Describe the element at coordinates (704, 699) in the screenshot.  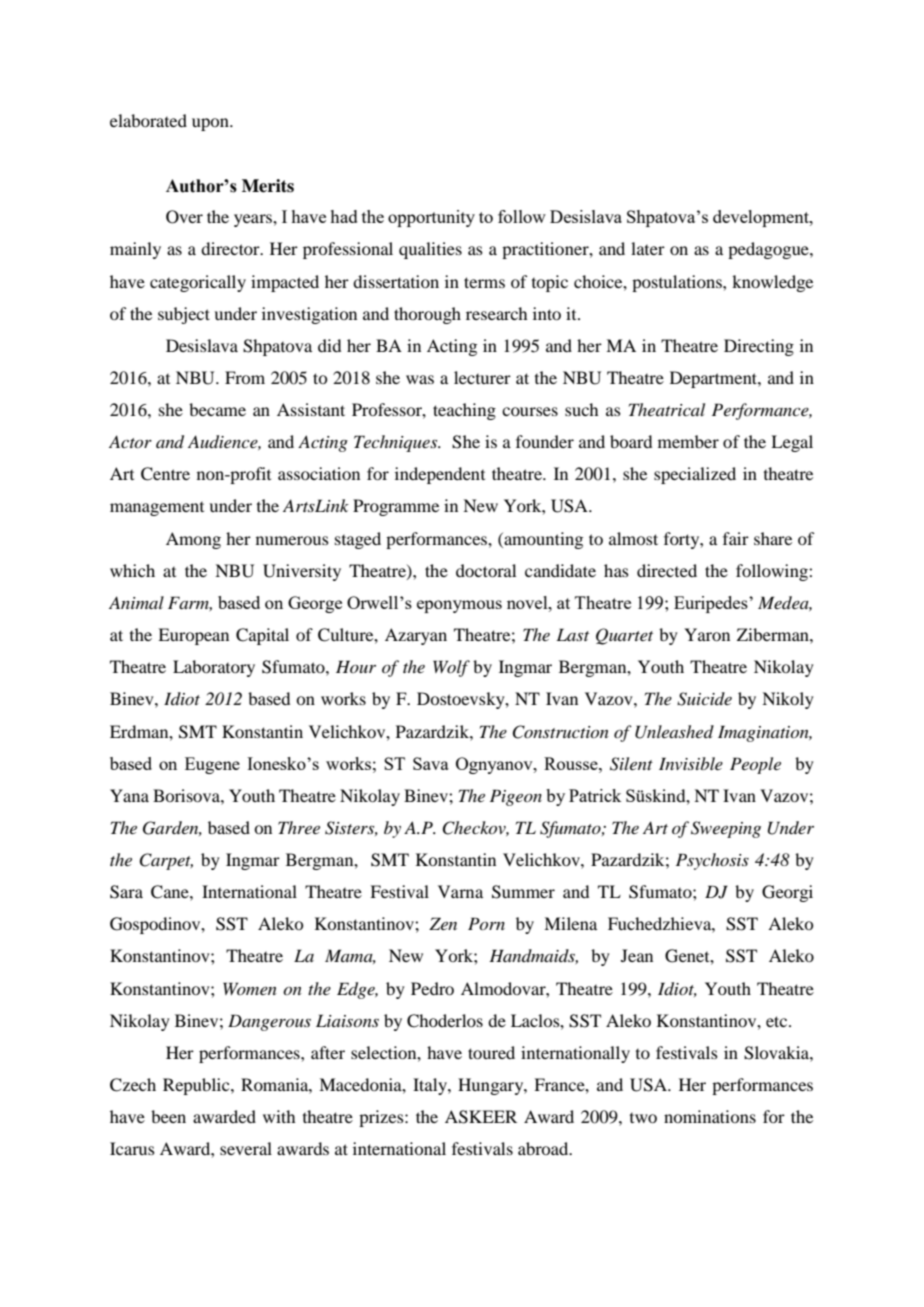
I see `Suicide` at that location.
